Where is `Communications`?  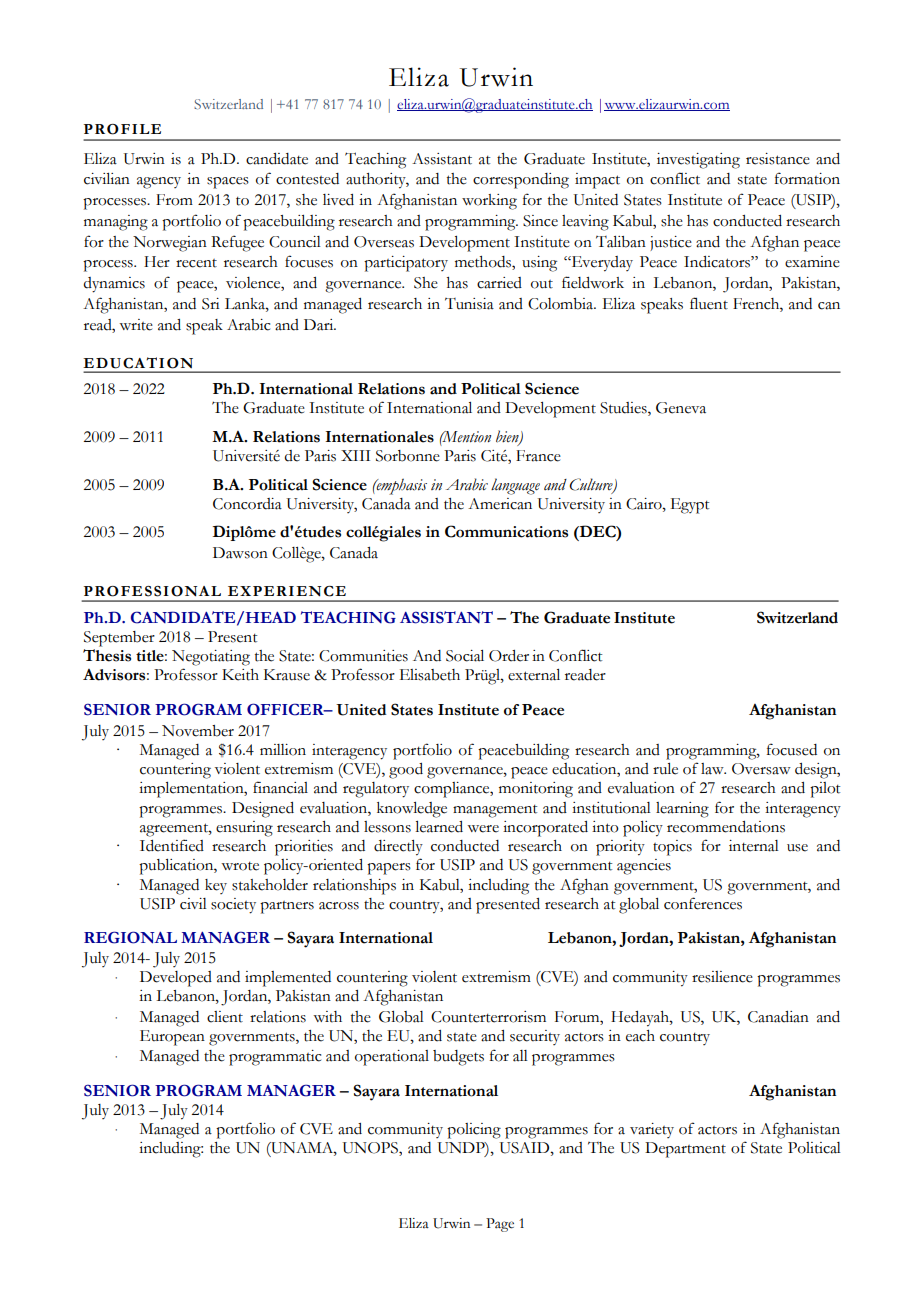
Communications is located at coordinates (506, 531).
